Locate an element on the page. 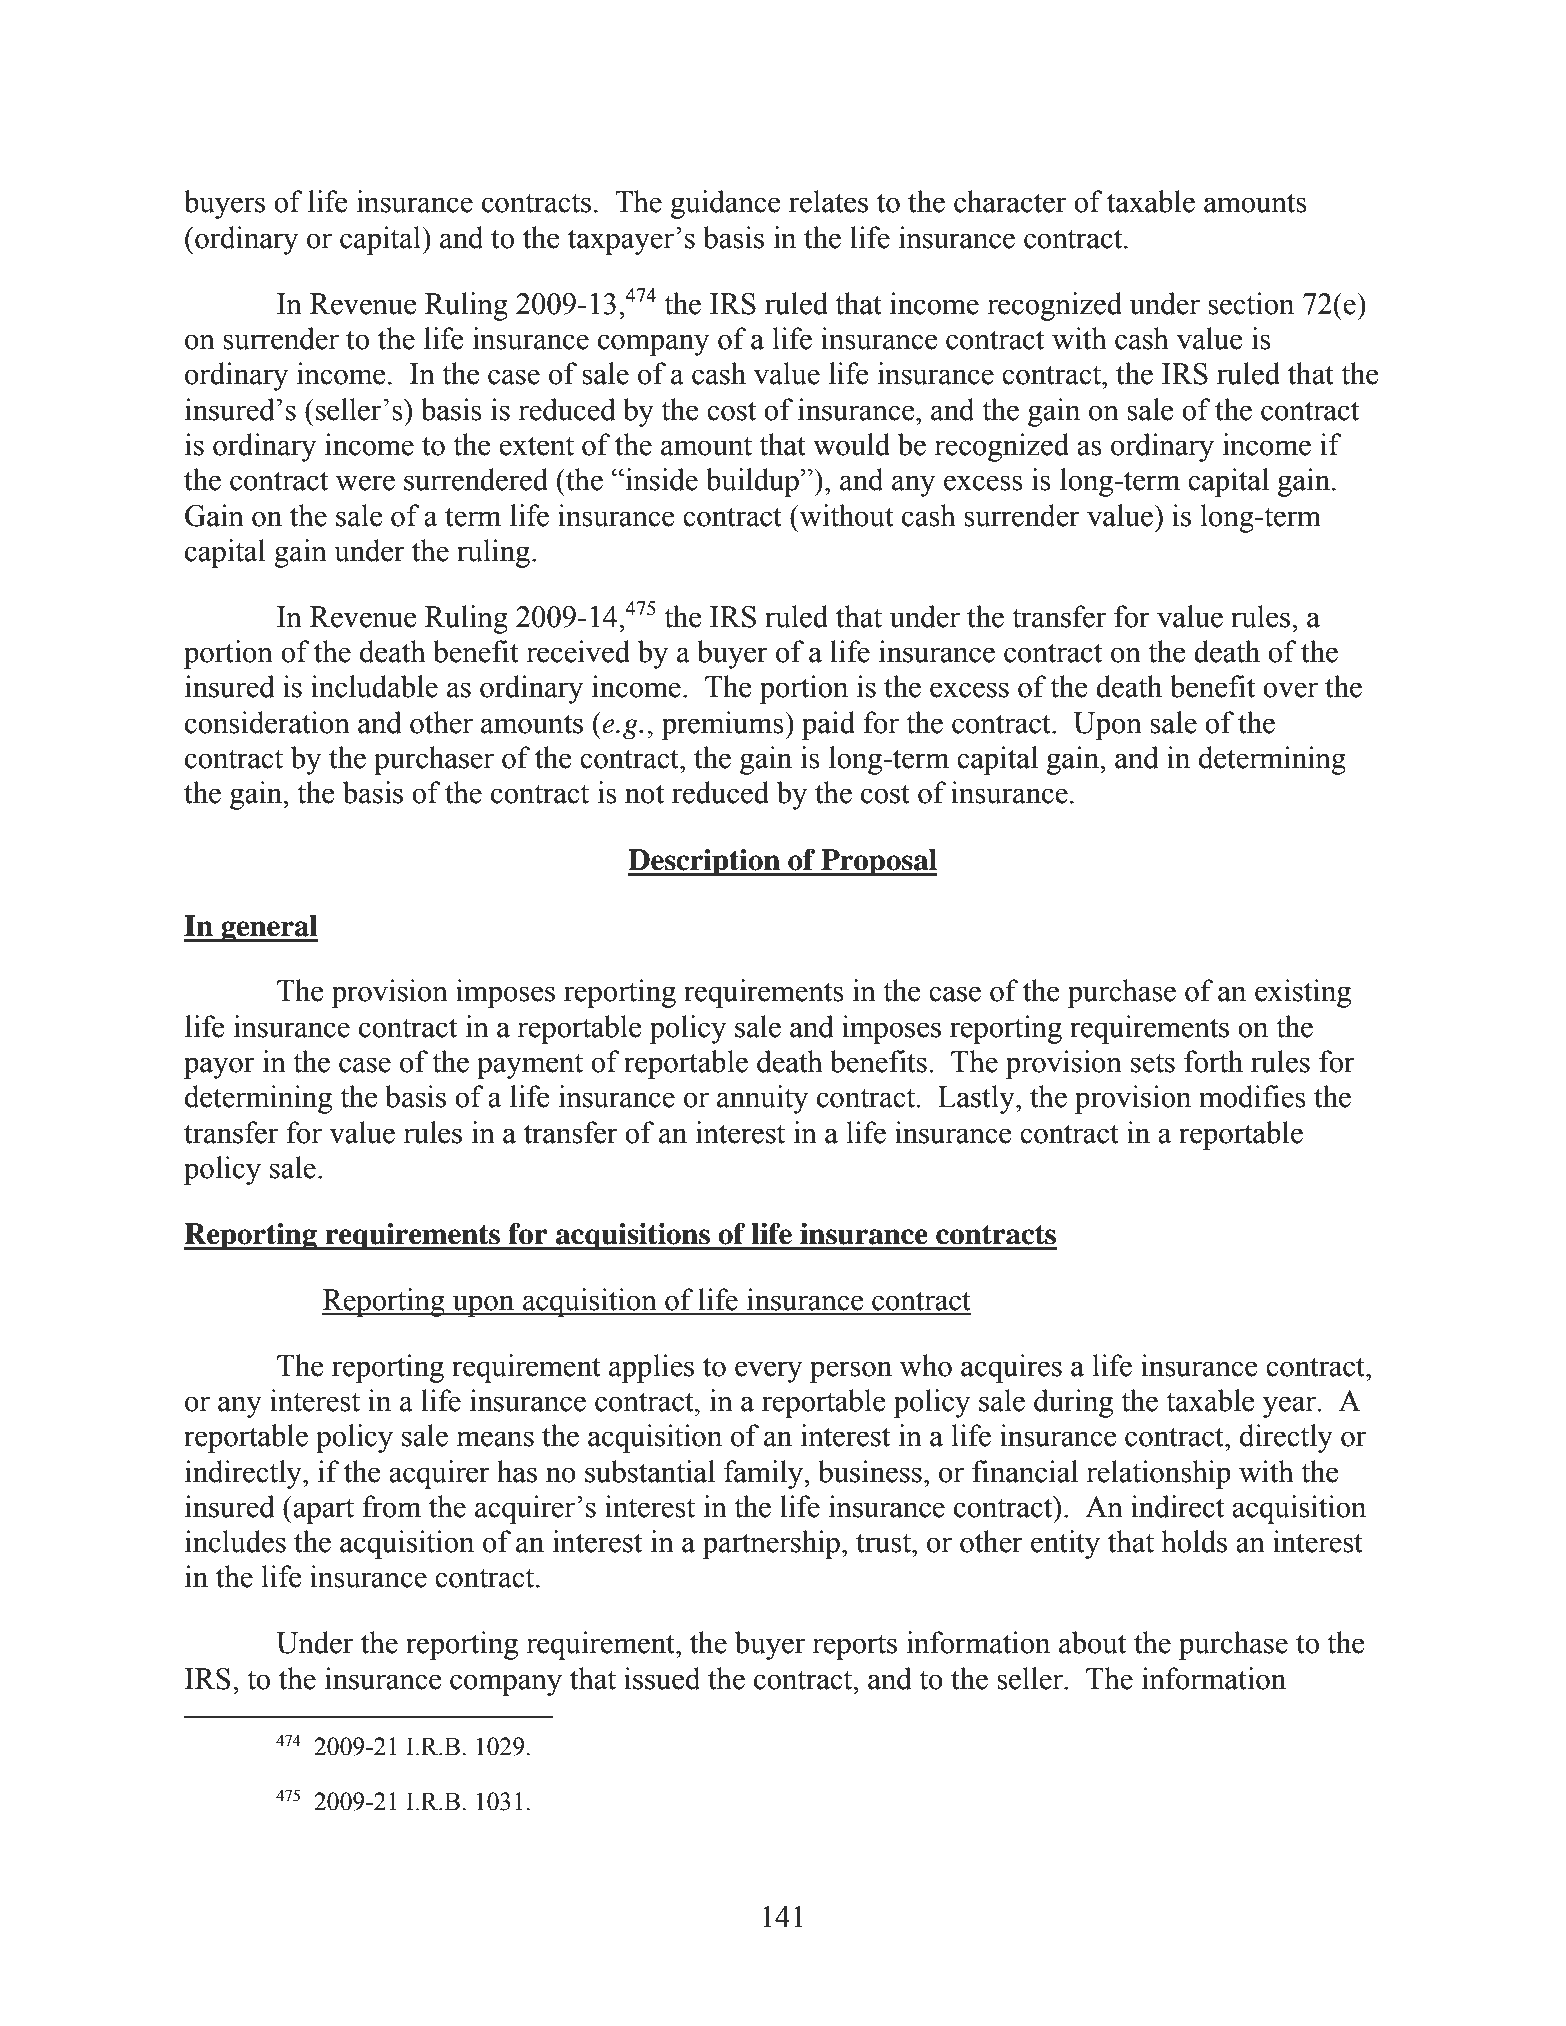 The image size is (1566, 2026). extent is located at coordinates (536, 446).
